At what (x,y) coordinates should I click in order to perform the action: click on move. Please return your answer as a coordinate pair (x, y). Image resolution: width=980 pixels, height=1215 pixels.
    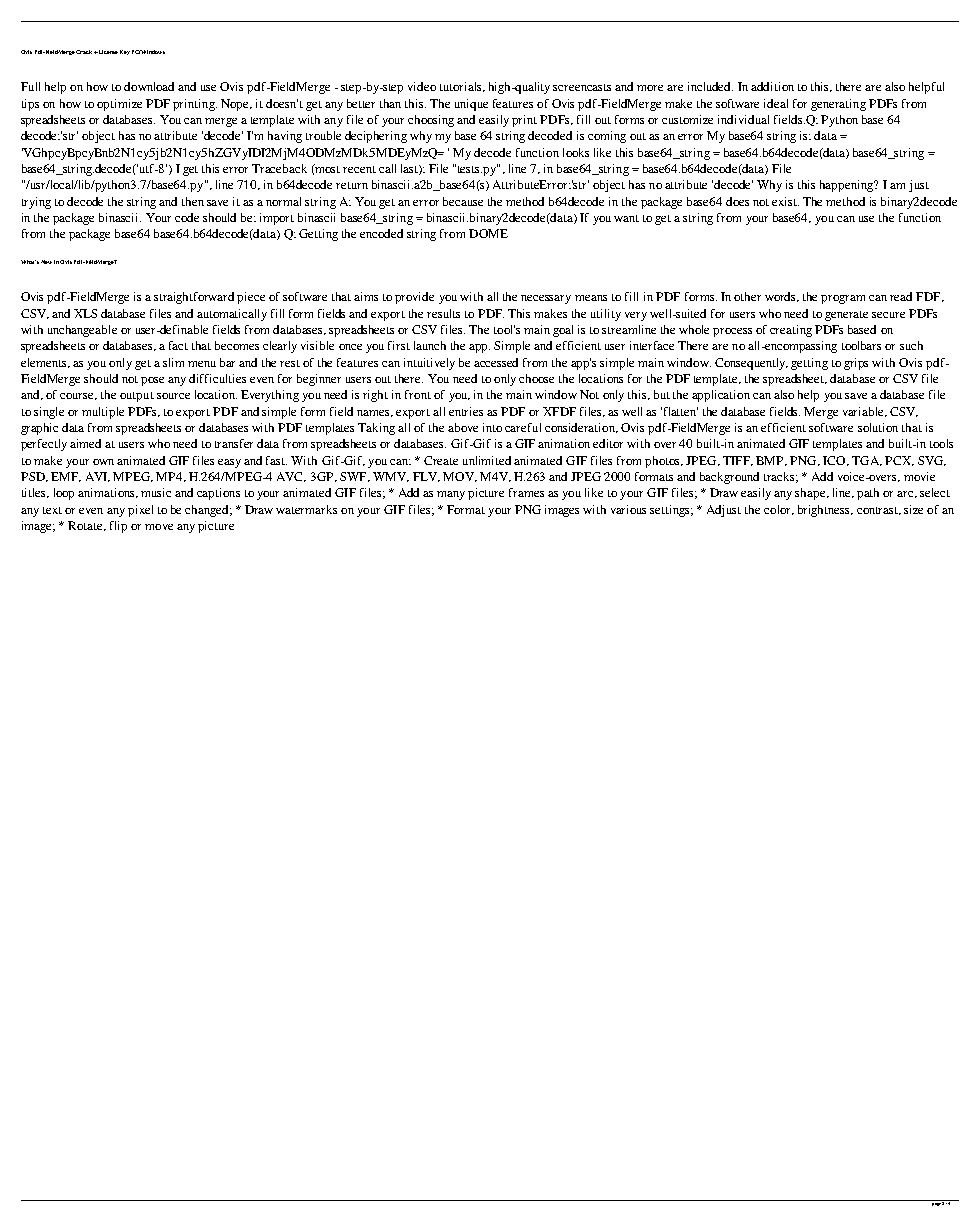
    Looking at the image, I should click on (159, 527).
